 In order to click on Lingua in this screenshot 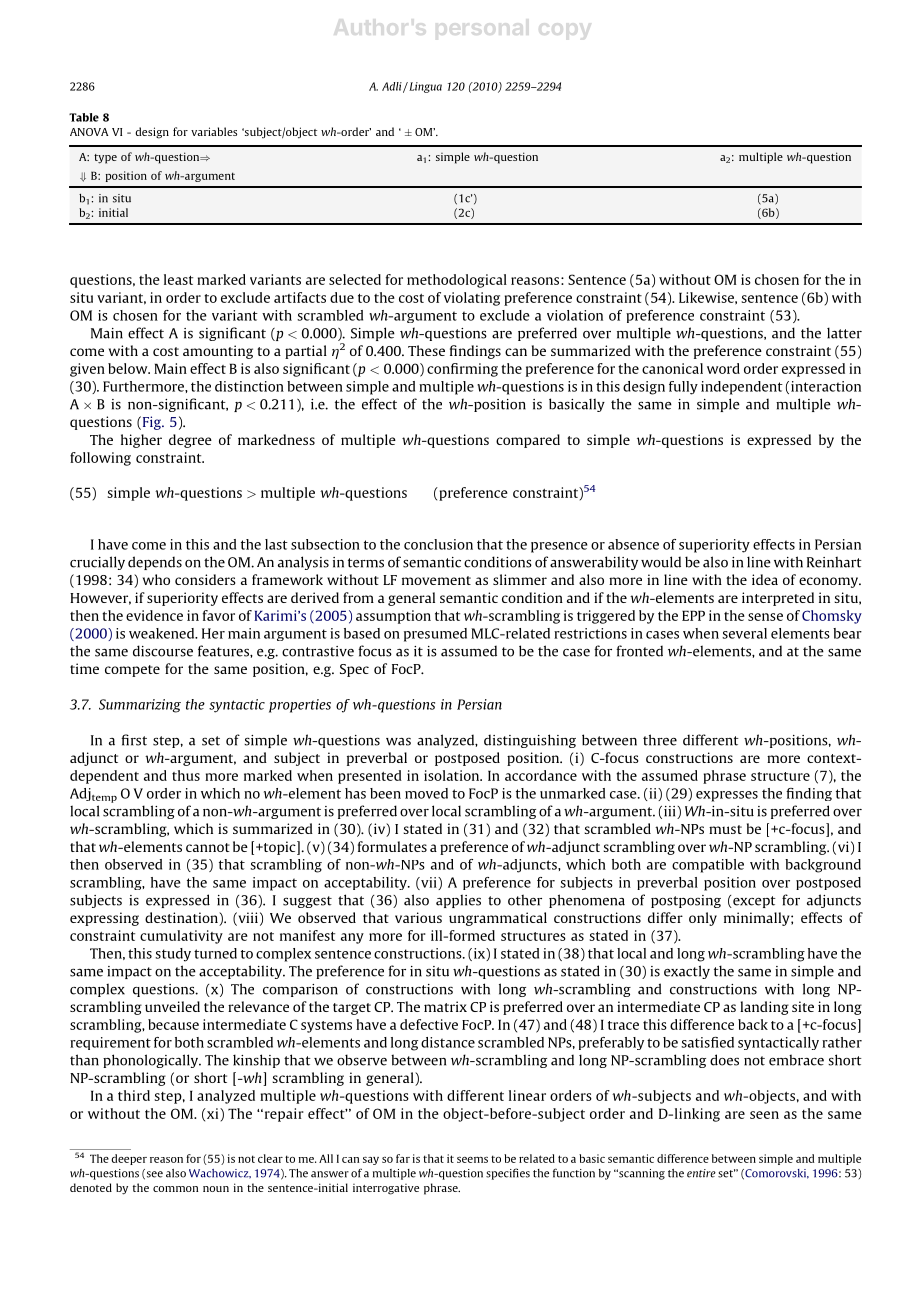, I will do `click(424, 87)`.
